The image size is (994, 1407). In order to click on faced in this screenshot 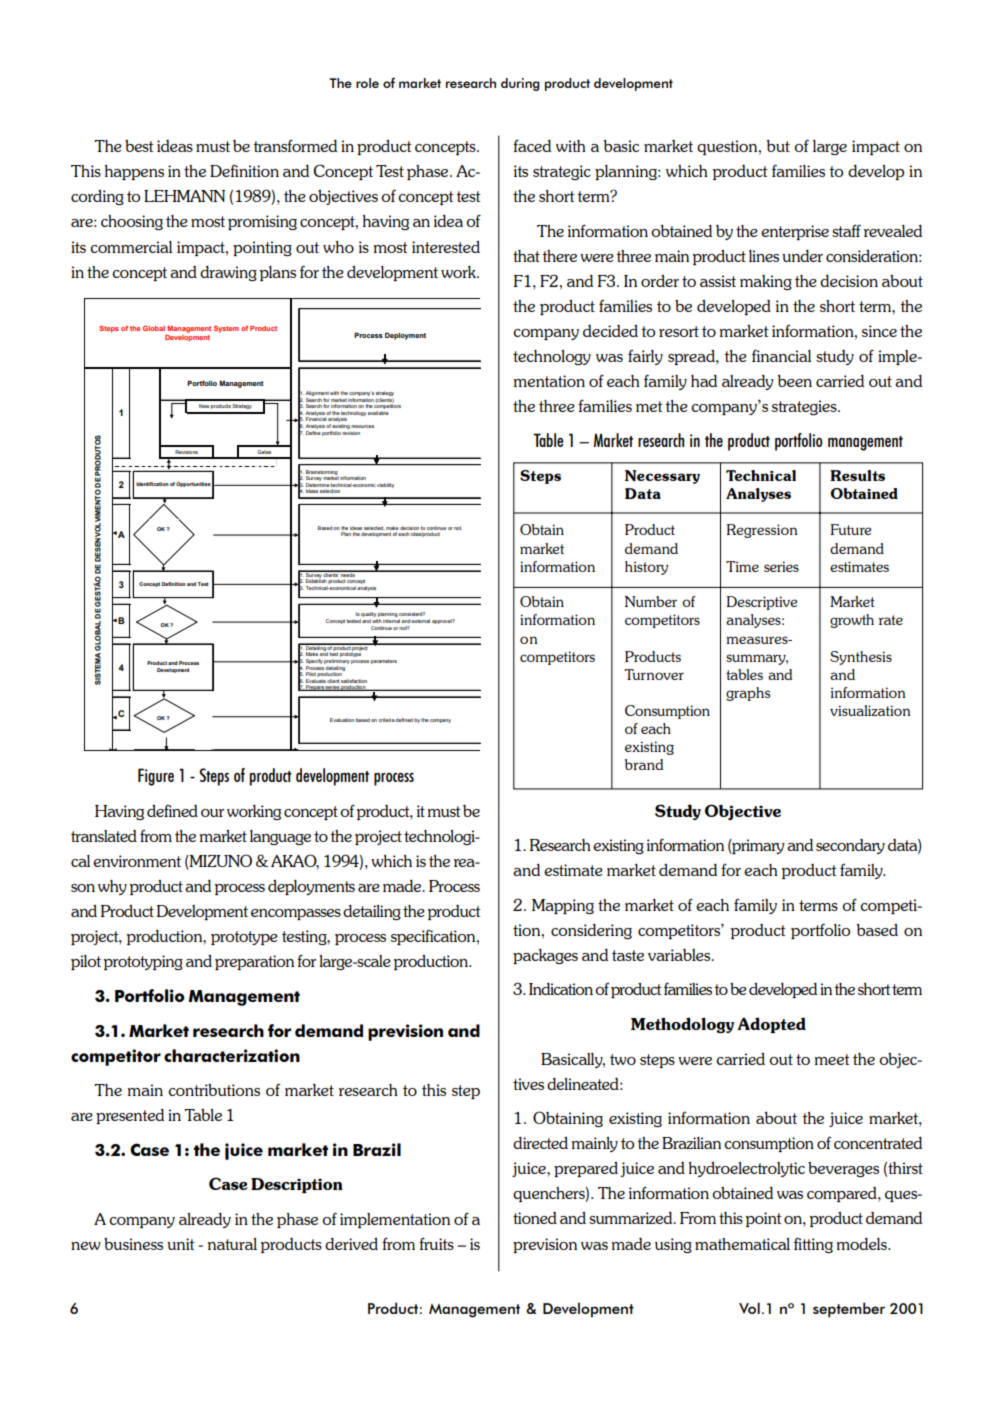, I will do `click(532, 145)`.
